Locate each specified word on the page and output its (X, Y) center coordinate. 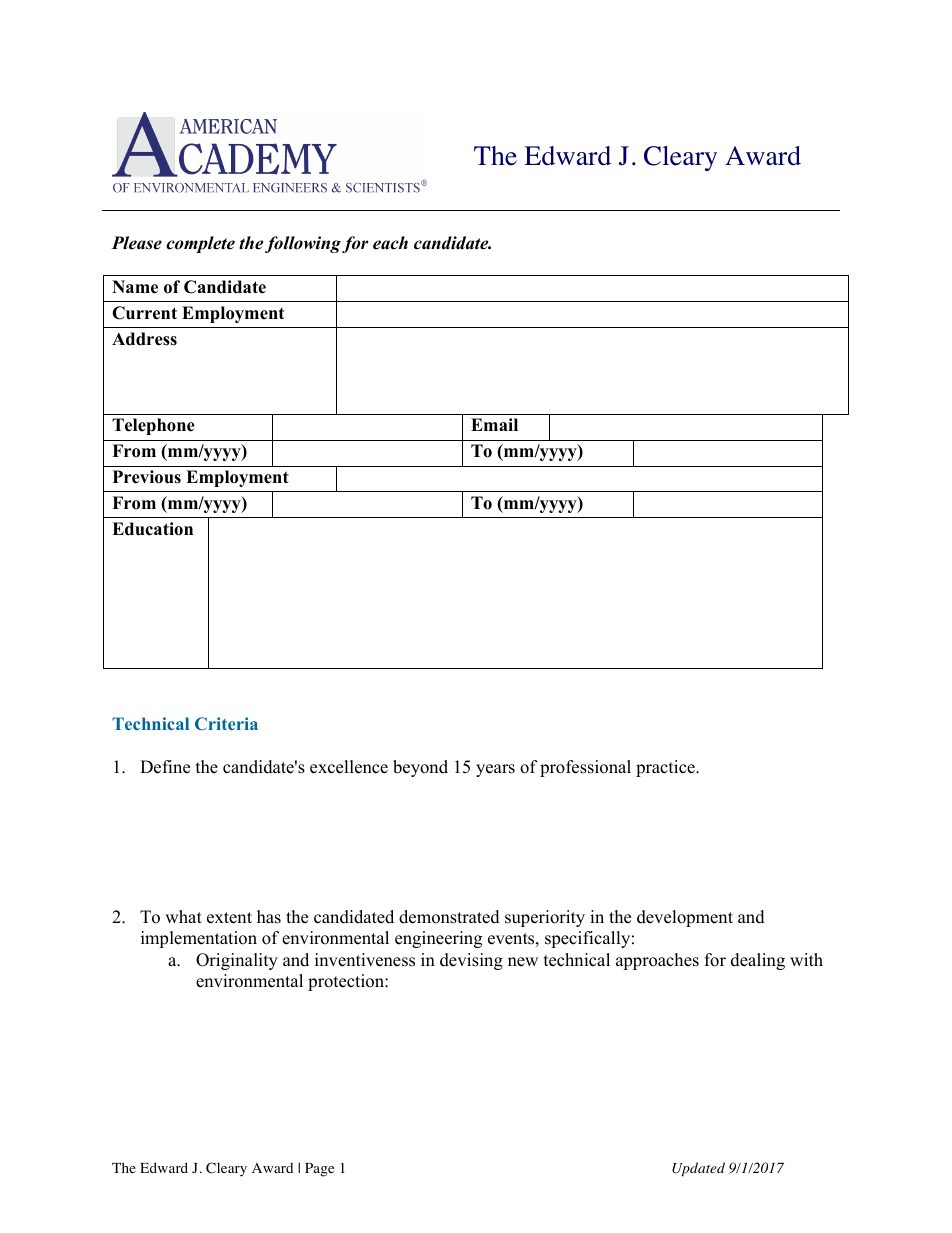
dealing (758, 961)
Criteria (226, 723)
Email (494, 424)
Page (319, 1170)
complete (200, 244)
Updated (698, 1169)
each (390, 243)
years (495, 770)
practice (666, 768)
